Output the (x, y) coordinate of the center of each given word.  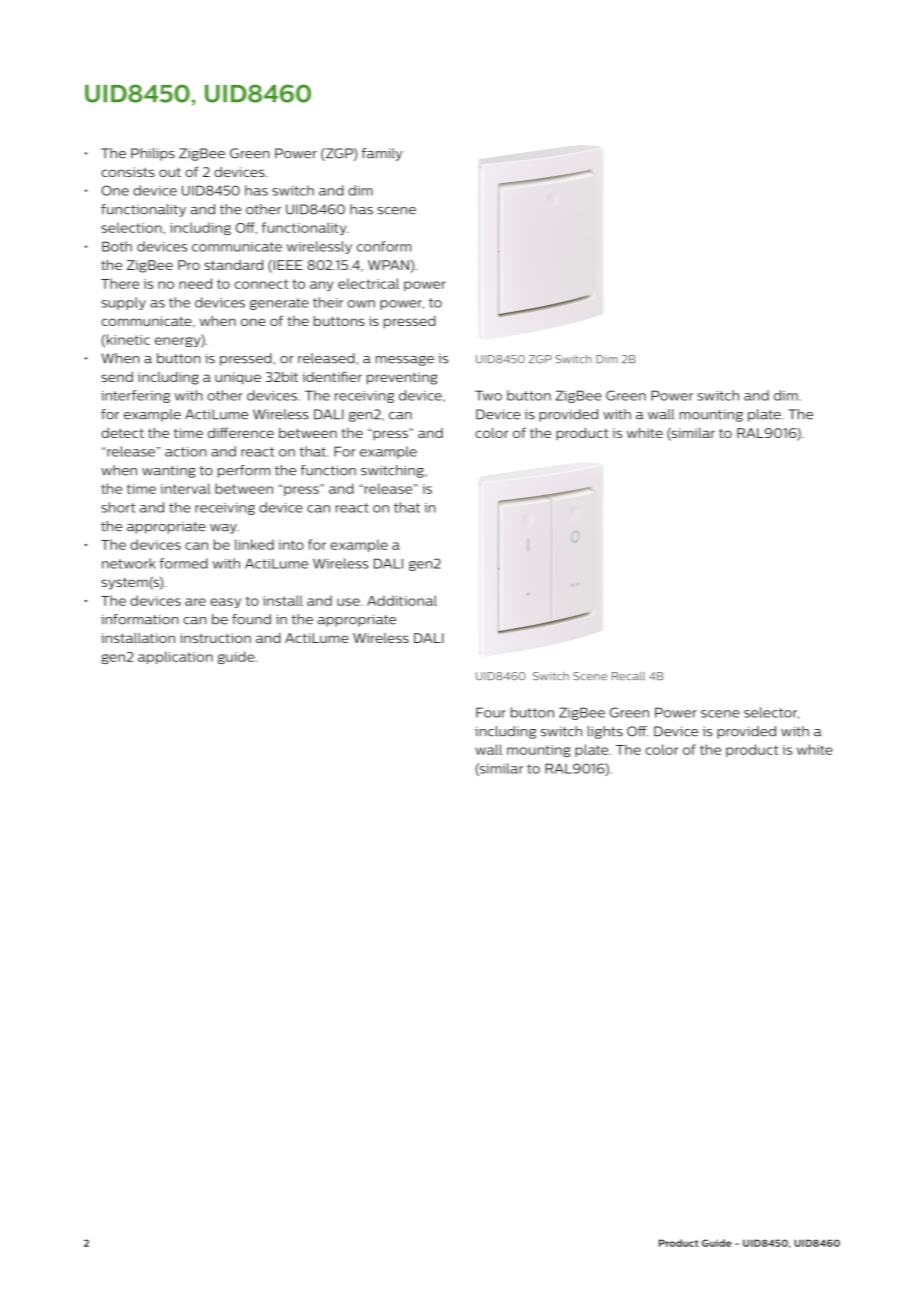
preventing (402, 378)
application (175, 657)
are (195, 602)
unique (238, 378)
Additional (402, 600)
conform (384, 246)
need (195, 283)
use (349, 602)
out (170, 172)
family (382, 154)
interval (186, 488)
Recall (628, 676)
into (291, 545)
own (361, 304)
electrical (368, 283)
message (405, 361)
